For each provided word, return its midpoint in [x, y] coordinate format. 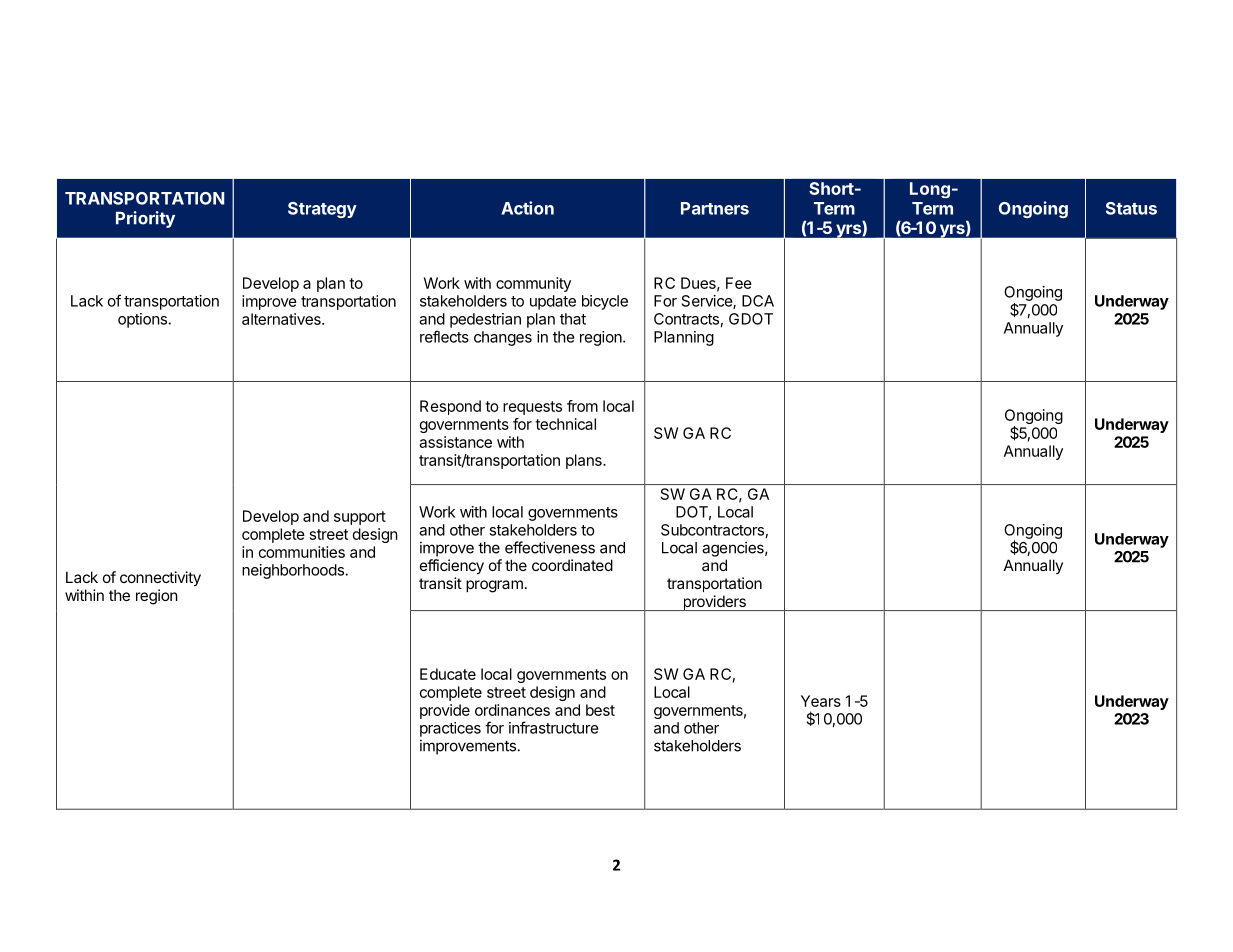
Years [821, 701]
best [600, 710]
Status [1131, 208]
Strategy [322, 210]
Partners [715, 208]
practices [450, 729]
